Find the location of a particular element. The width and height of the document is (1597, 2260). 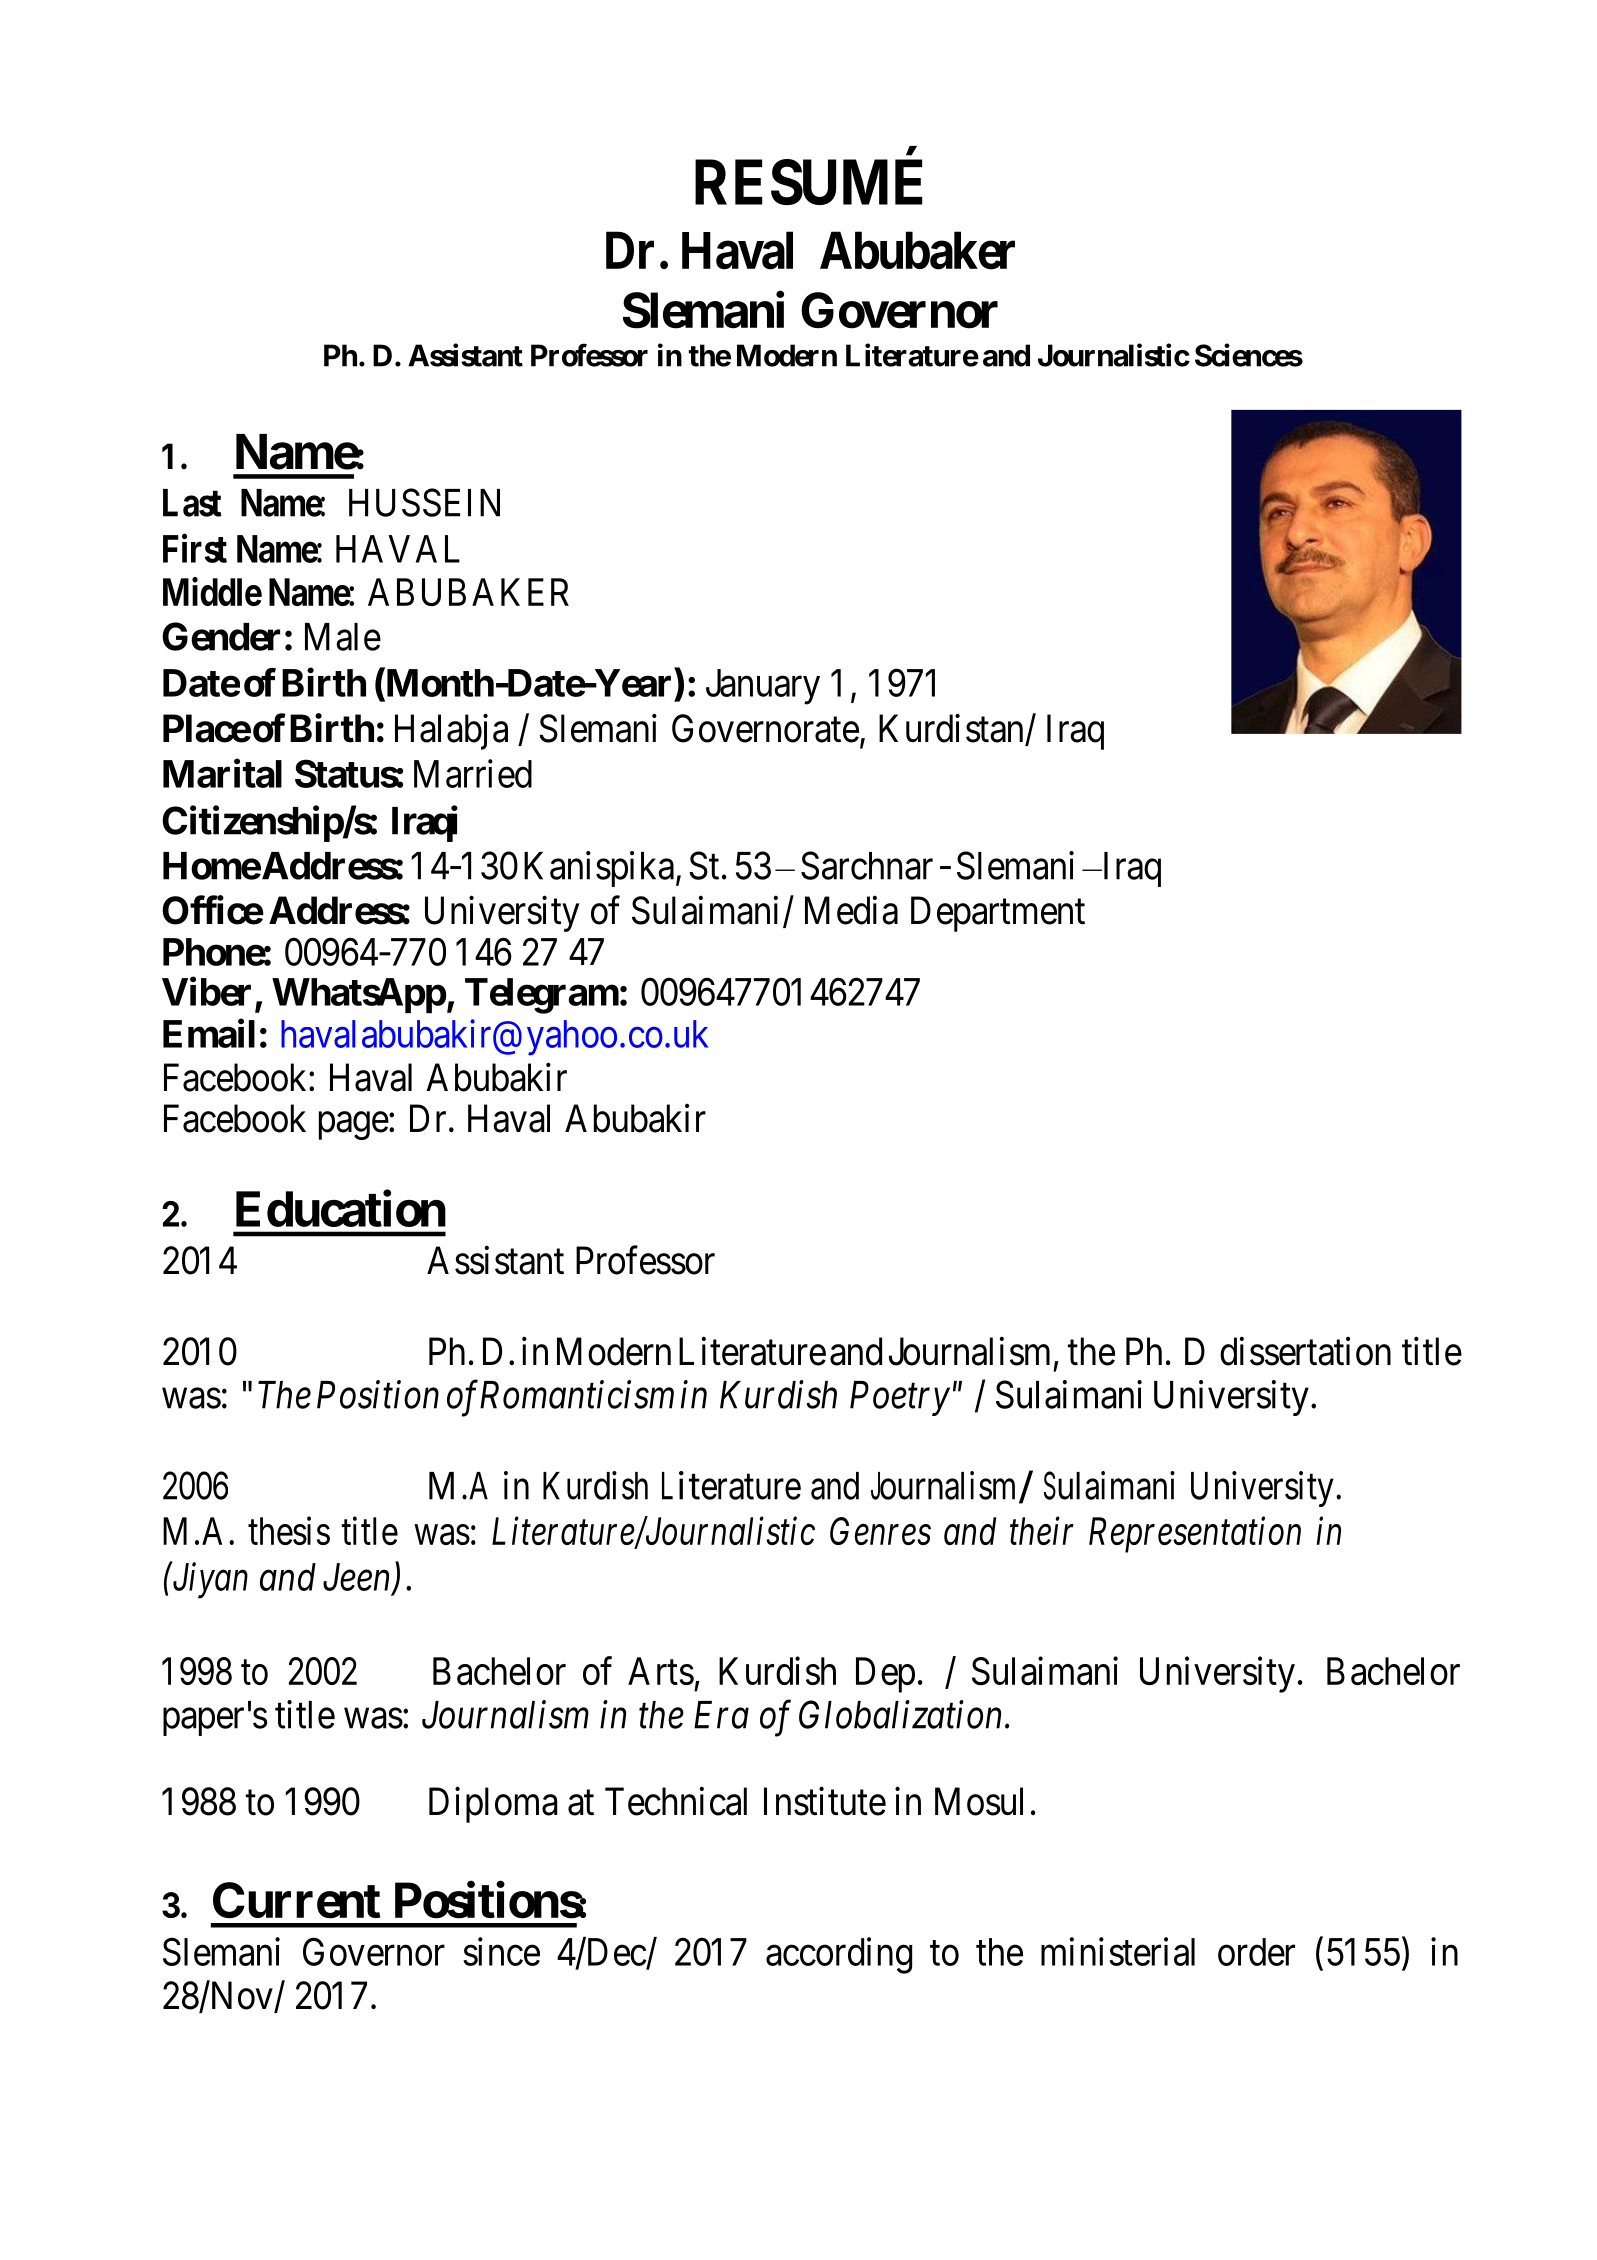

dissertation is located at coordinates (1305, 1351).
